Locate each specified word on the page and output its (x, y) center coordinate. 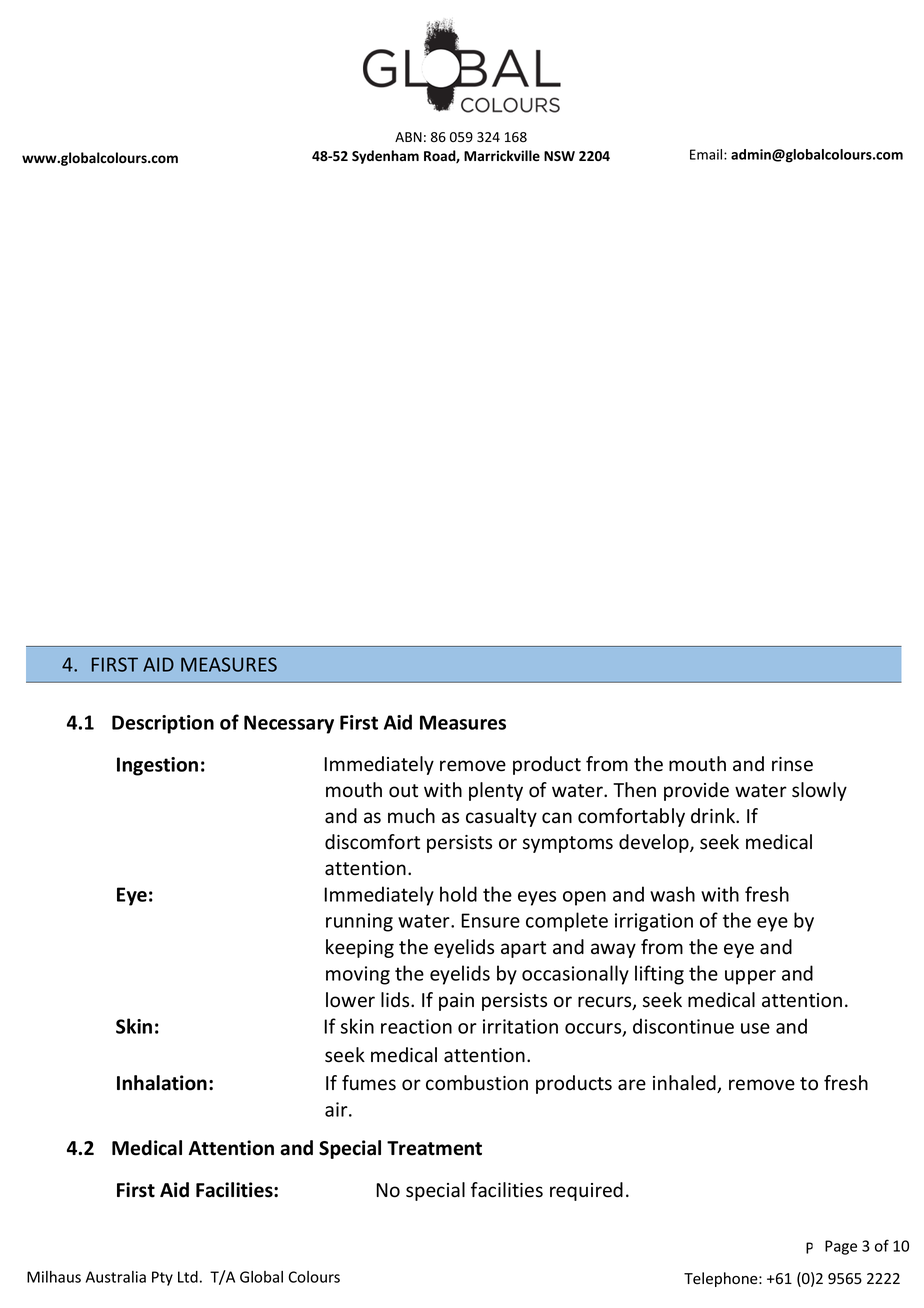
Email (707, 154)
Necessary (289, 724)
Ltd (188, 1277)
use (755, 1028)
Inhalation (162, 1083)
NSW (559, 156)
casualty (501, 817)
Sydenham (385, 157)
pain (456, 1002)
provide (696, 791)
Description (163, 724)
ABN (408, 137)
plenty (496, 791)
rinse (792, 764)
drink (714, 815)
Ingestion (157, 766)
